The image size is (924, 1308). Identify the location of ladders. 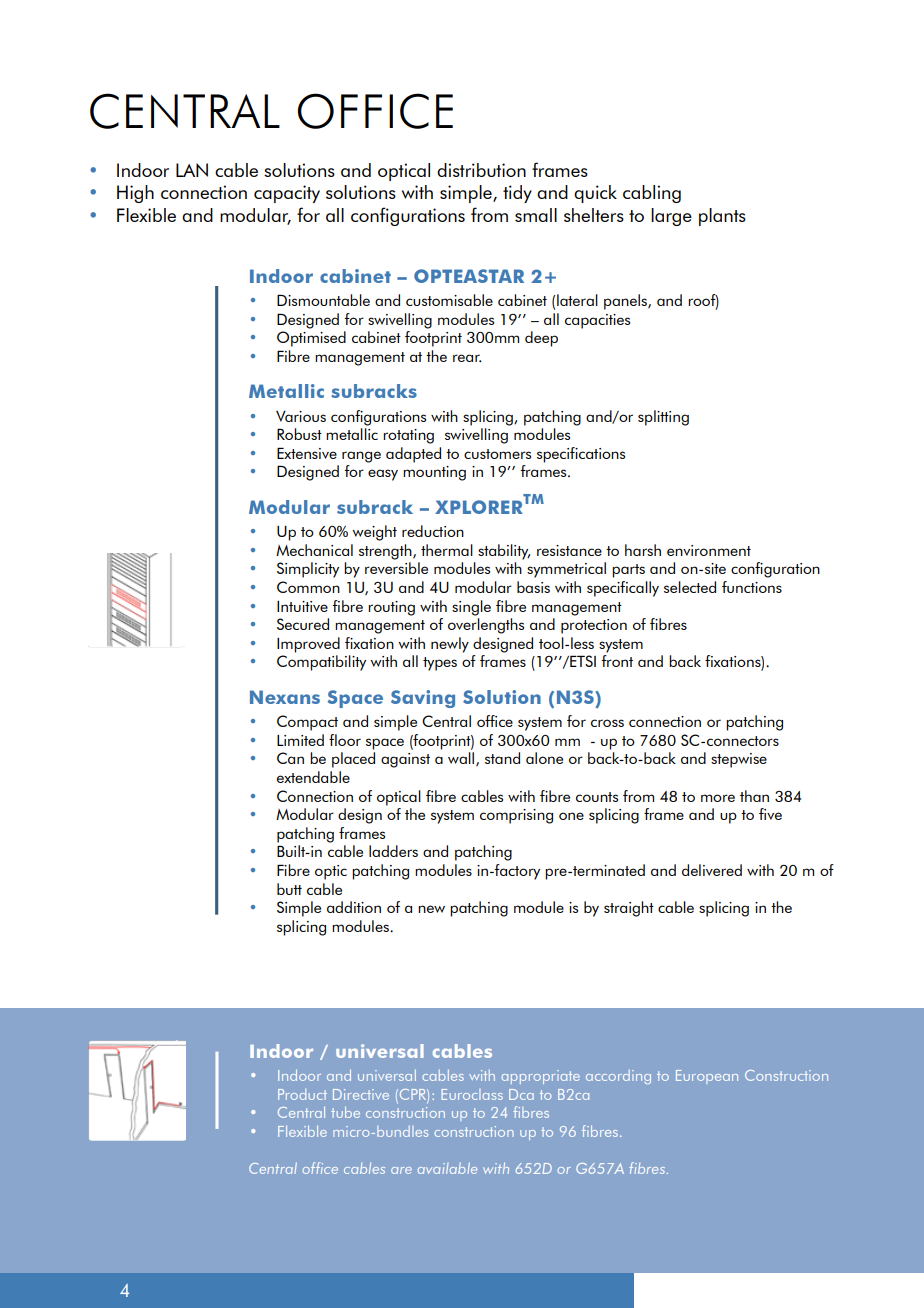
(393, 851).
